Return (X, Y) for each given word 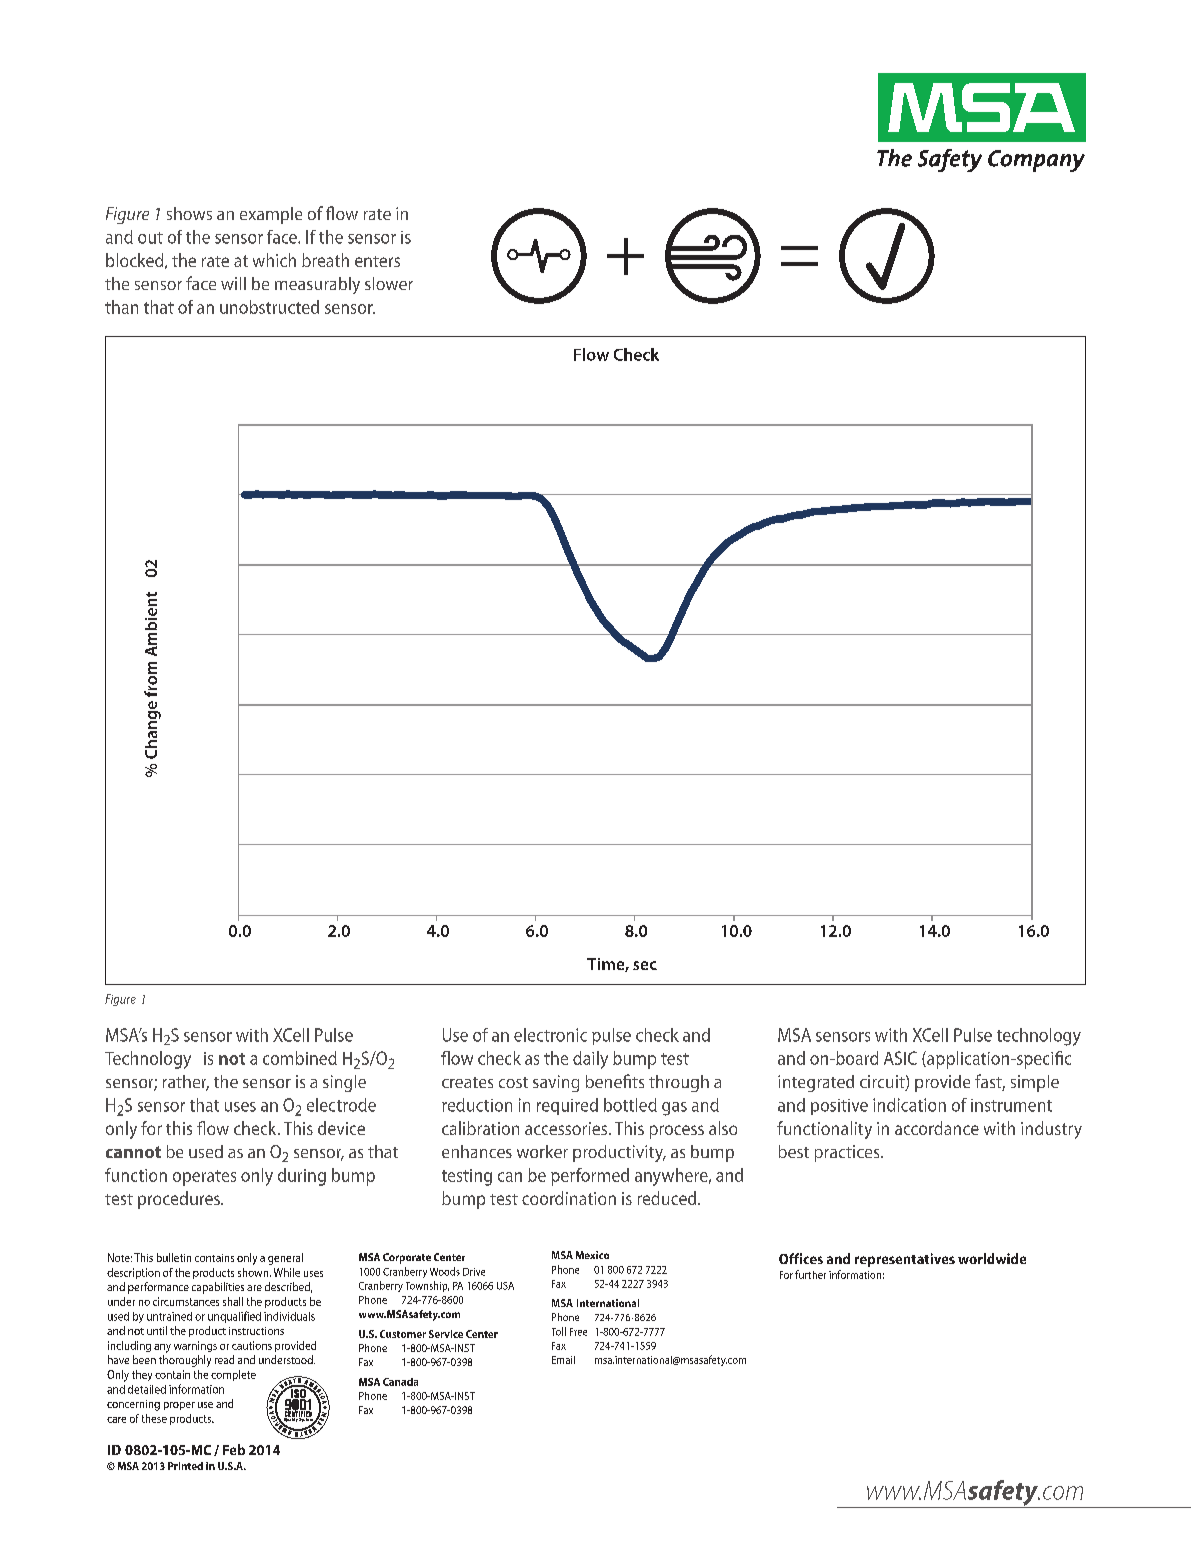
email (563, 1360)
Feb (234, 1449)
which (274, 260)
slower (389, 283)
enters (377, 261)
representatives (905, 1260)
